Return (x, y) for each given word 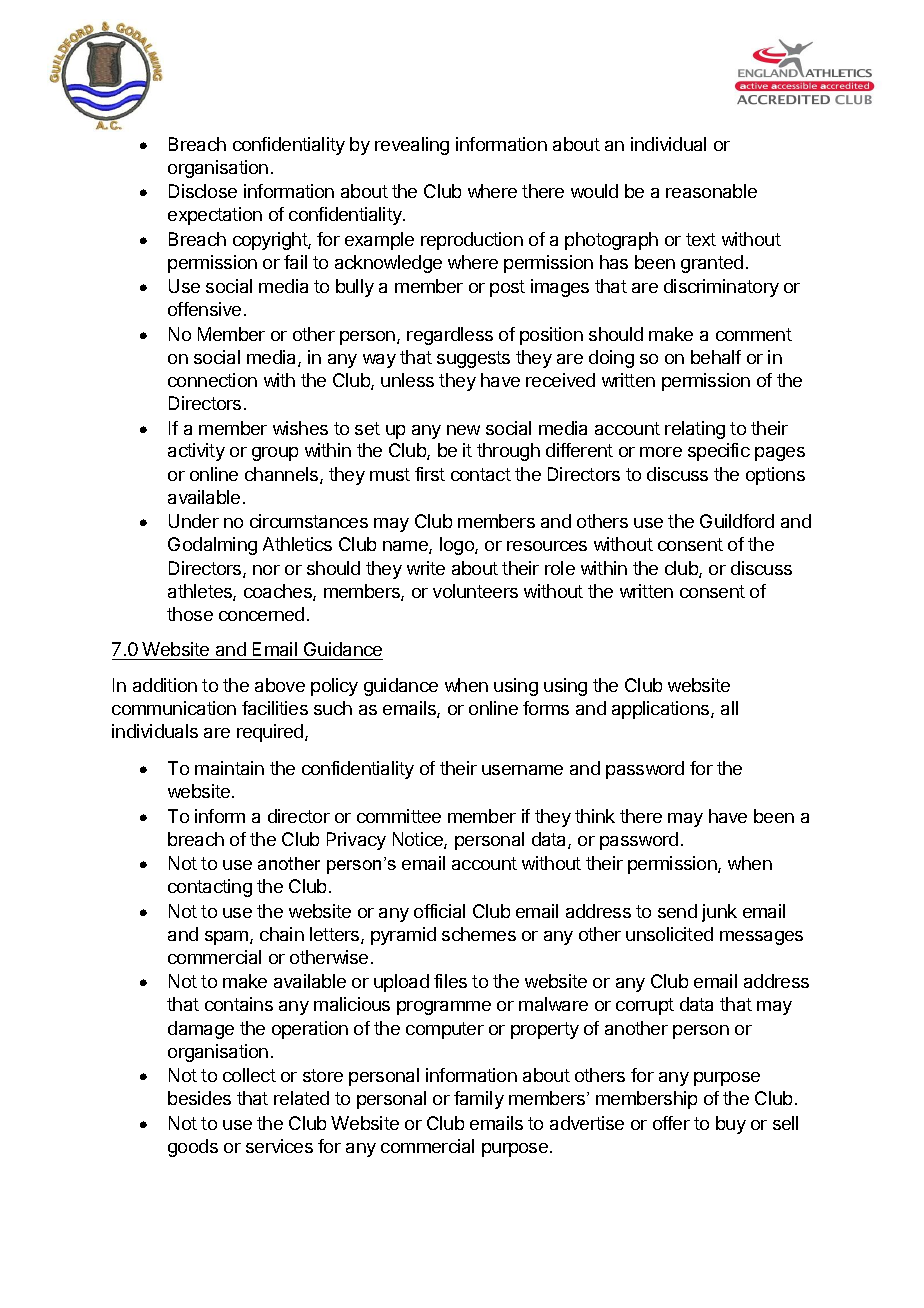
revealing (412, 146)
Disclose (203, 191)
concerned (261, 614)
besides (199, 1098)
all (729, 708)
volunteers (475, 591)
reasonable (711, 191)
